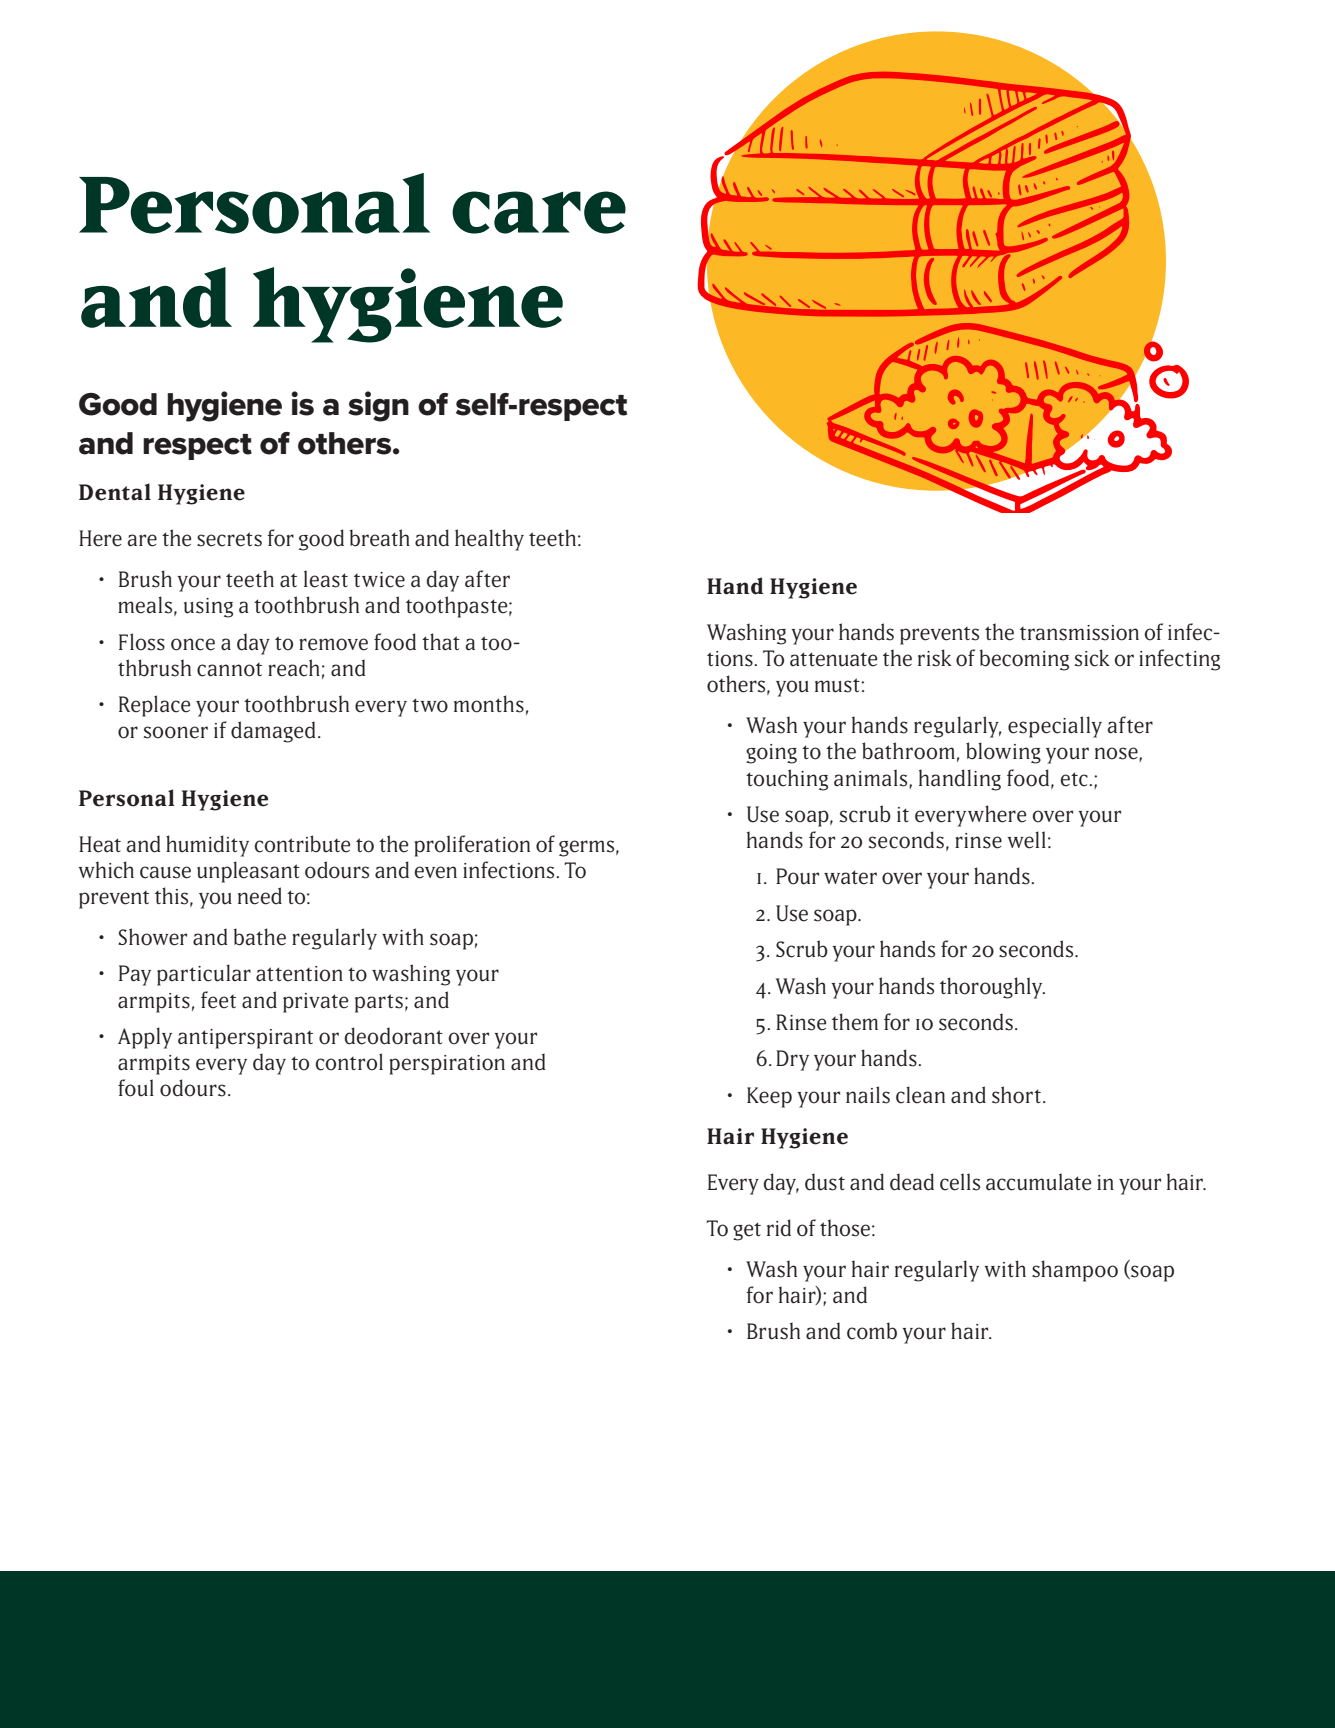 This document has height=1728, width=1335. Describe the element at coordinates (378, 406) in the document. I see `sign` at that location.
